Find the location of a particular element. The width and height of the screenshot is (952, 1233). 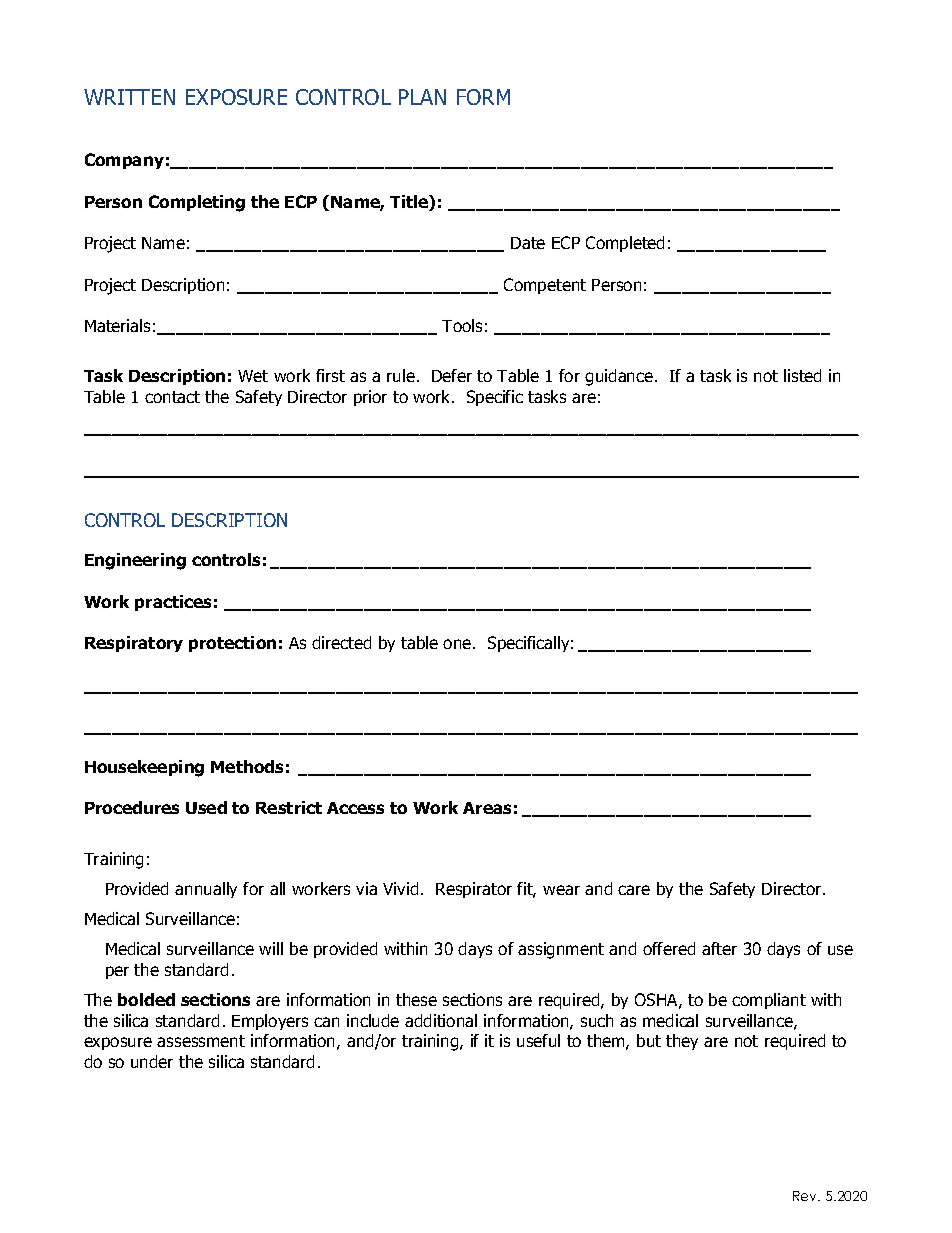

guidance is located at coordinates (619, 377).
